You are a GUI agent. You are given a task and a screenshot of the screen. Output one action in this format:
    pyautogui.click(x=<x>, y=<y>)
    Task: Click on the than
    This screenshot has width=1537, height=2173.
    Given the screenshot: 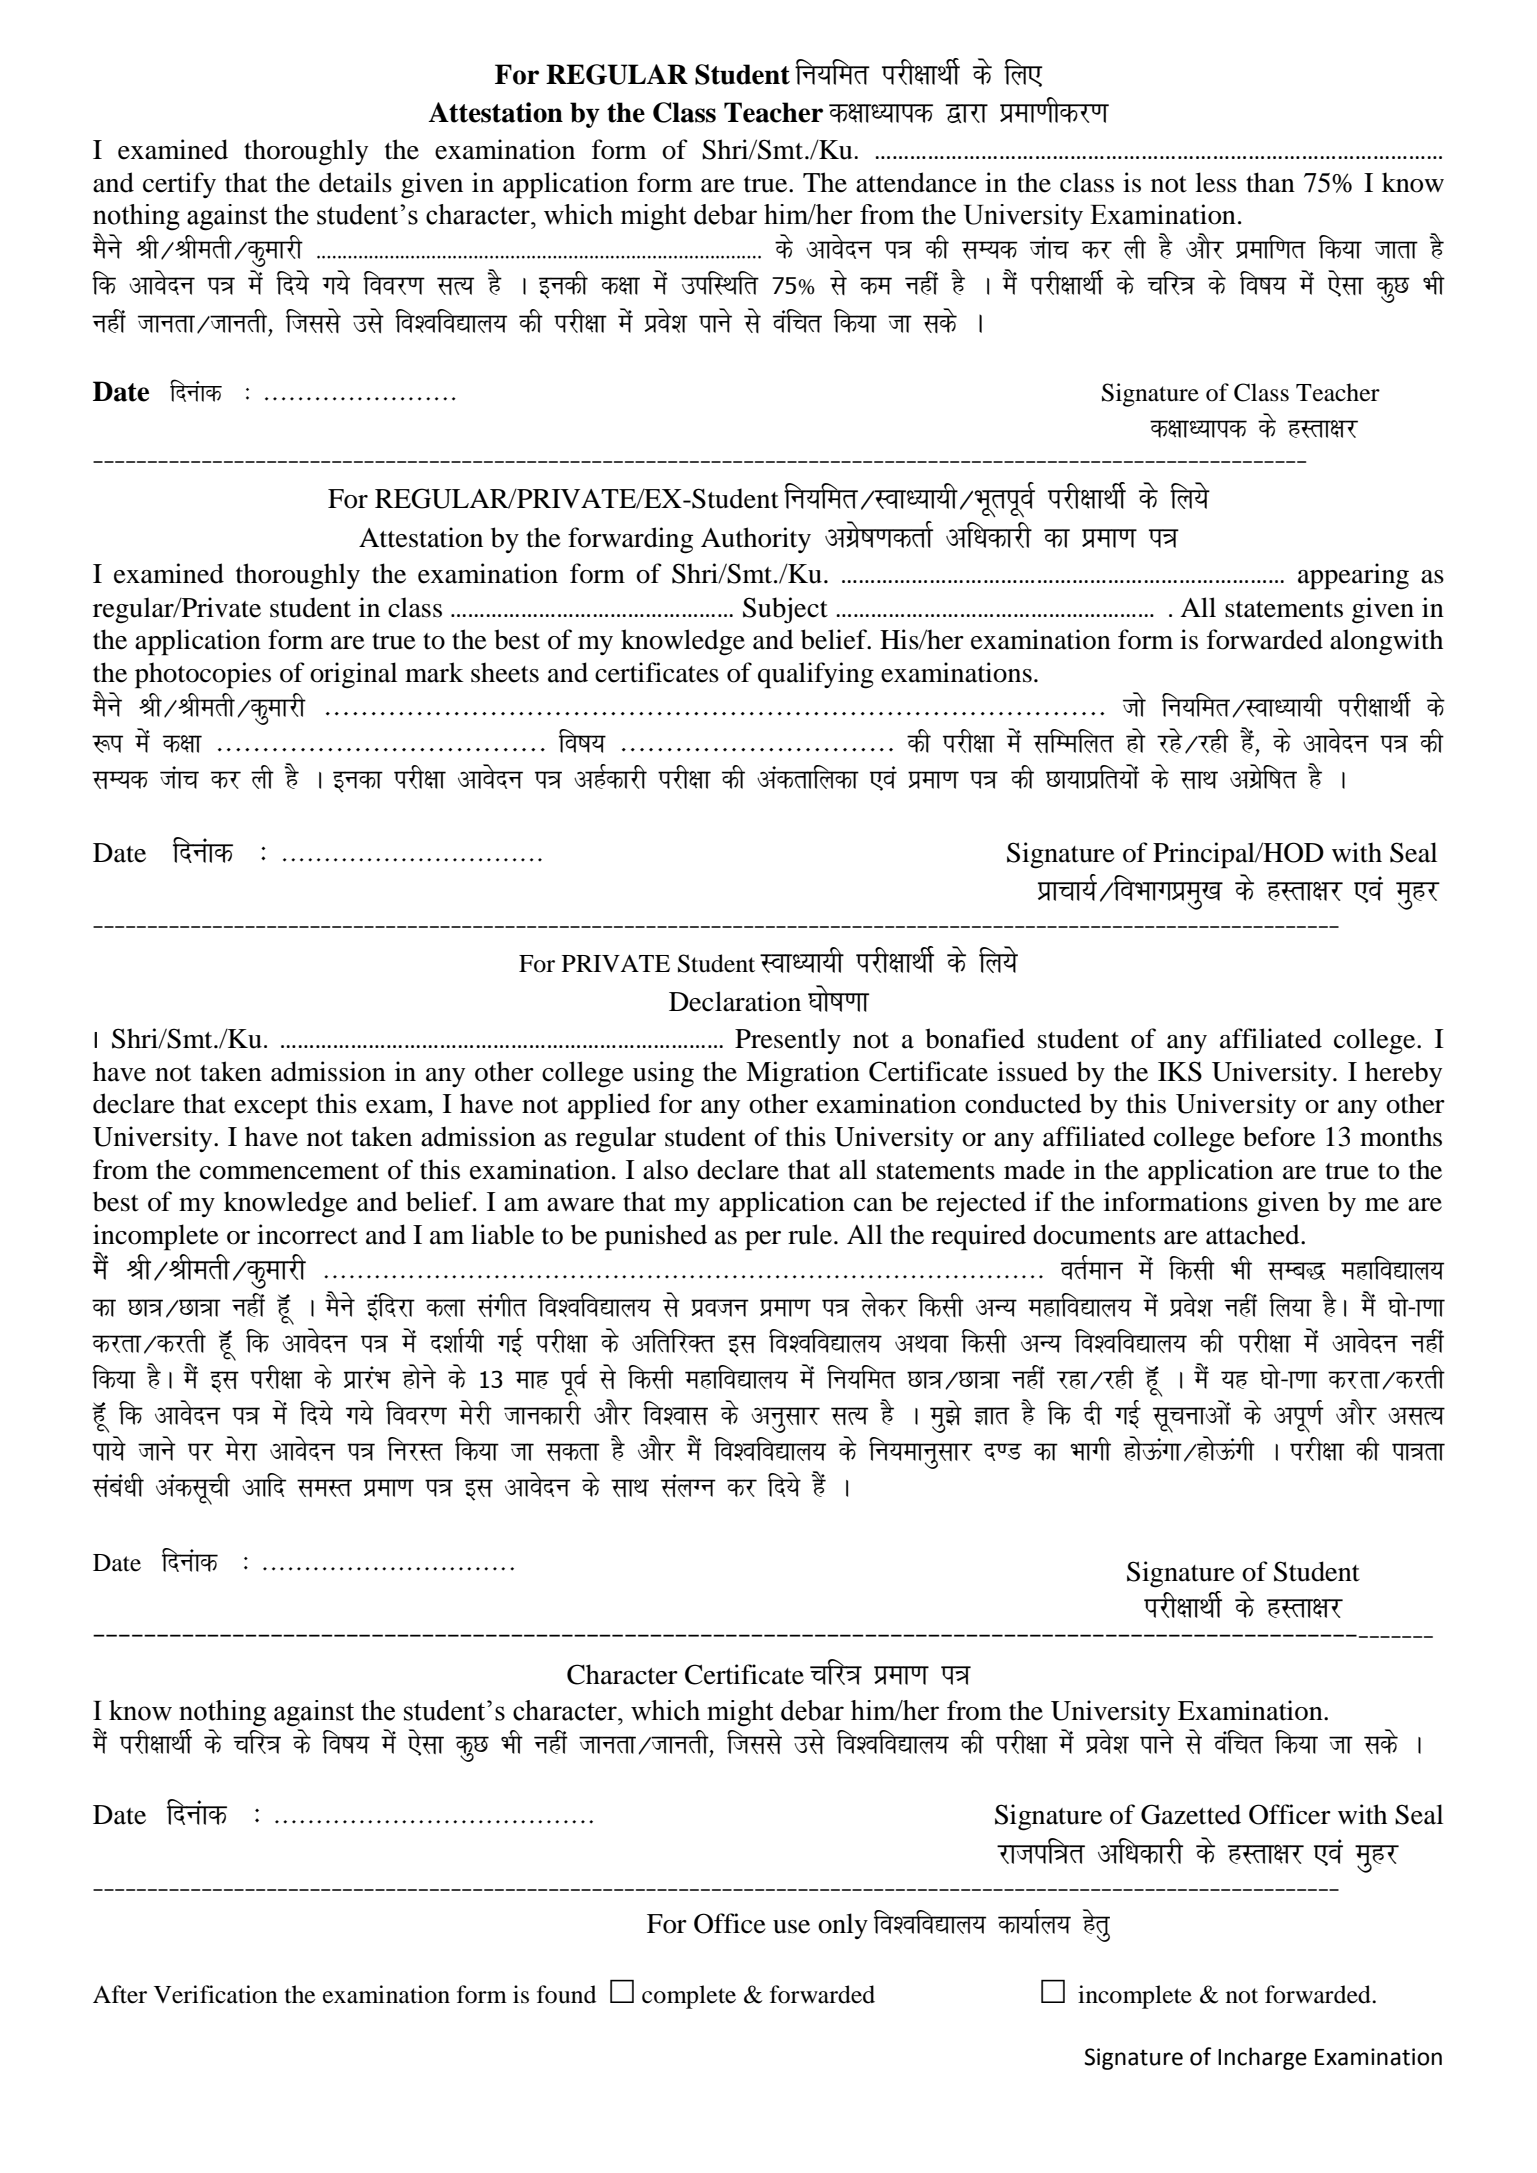 What is the action you would take?
    pyautogui.click(x=1270, y=182)
